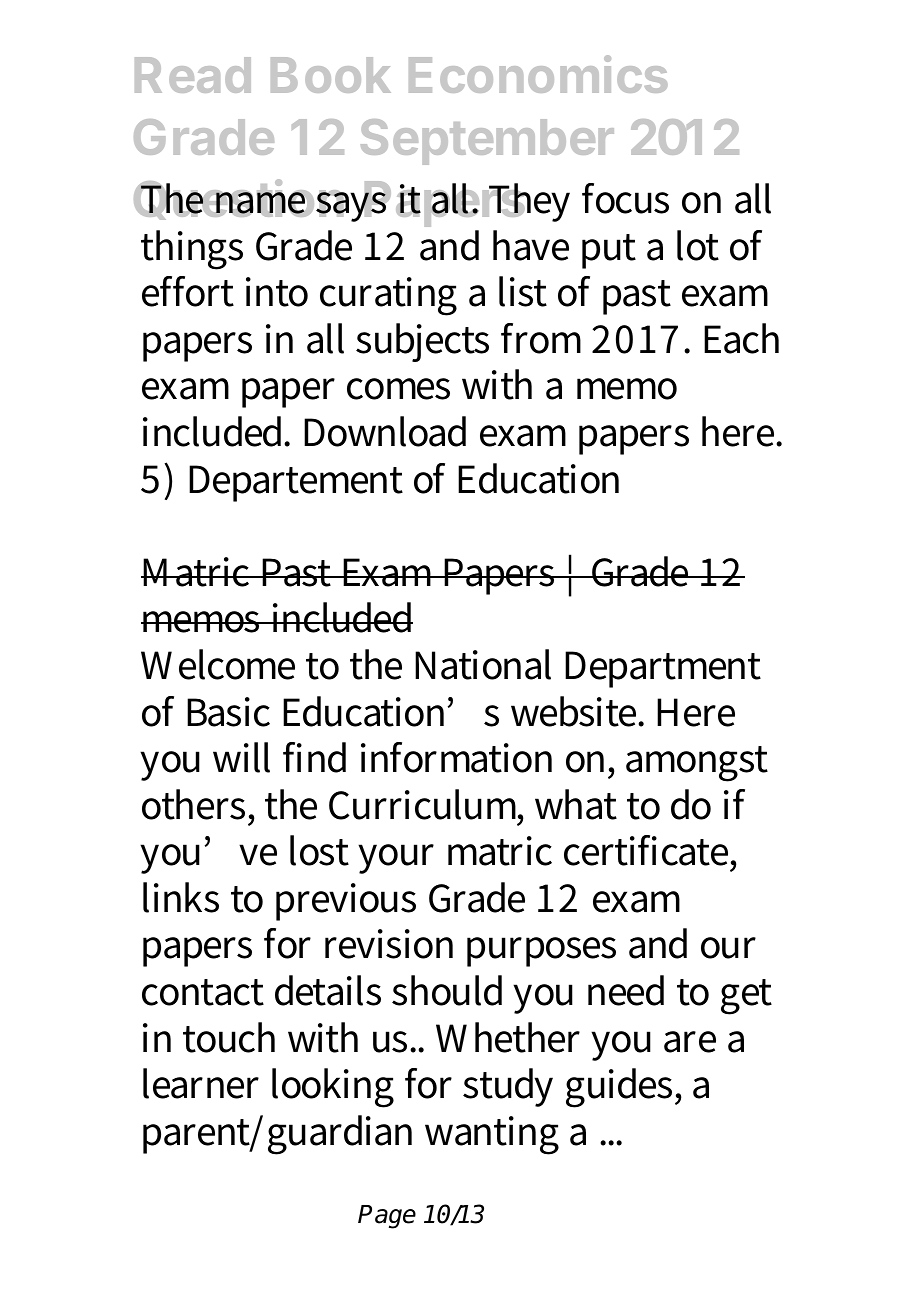 The width and height of the screenshot is (924, 1303). I want to click on Welcome, so click(218, 664).
